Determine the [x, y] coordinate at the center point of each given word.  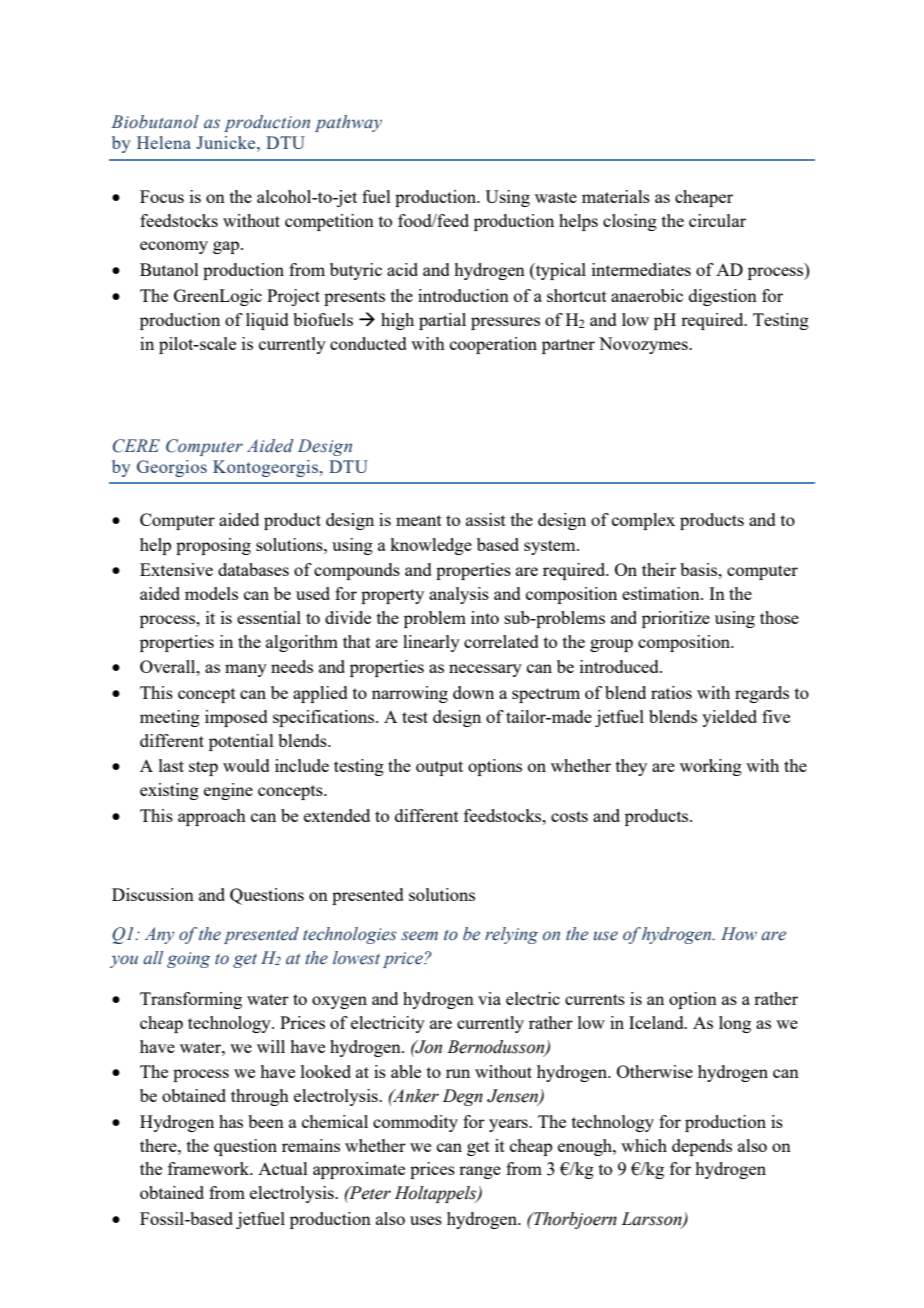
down [473, 692]
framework [210, 1168]
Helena [164, 142]
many [246, 670]
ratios [671, 692]
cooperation [493, 345]
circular [717, 220]
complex [643, 521]
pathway [348, 123]
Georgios [172, 468]
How [739, 934]
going [189, 960]
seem [419, 936]
